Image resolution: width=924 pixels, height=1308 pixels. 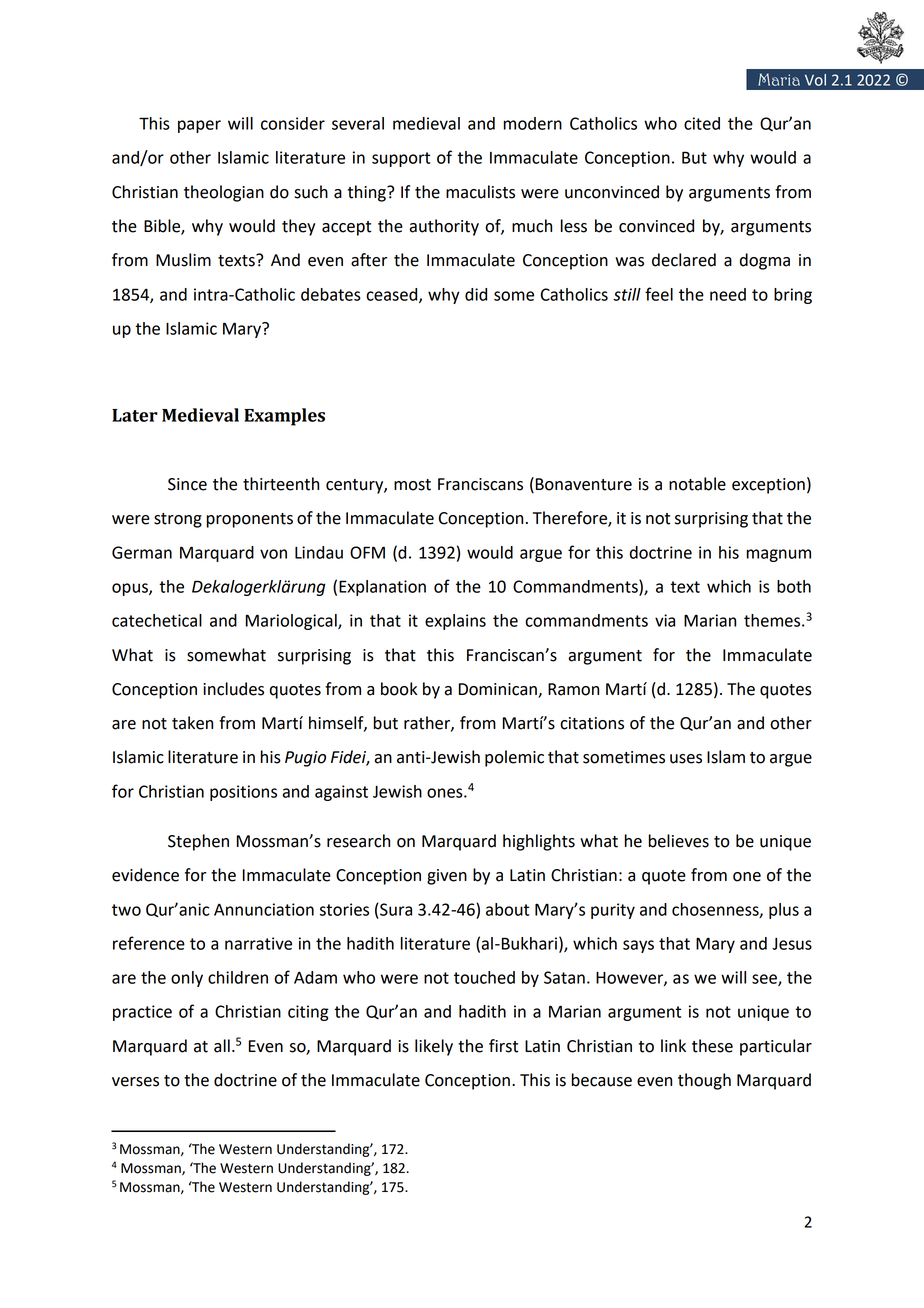 What do you see at coordinates (702, 123) in the image?
I see `cited` at bounding box center [702, 123].
